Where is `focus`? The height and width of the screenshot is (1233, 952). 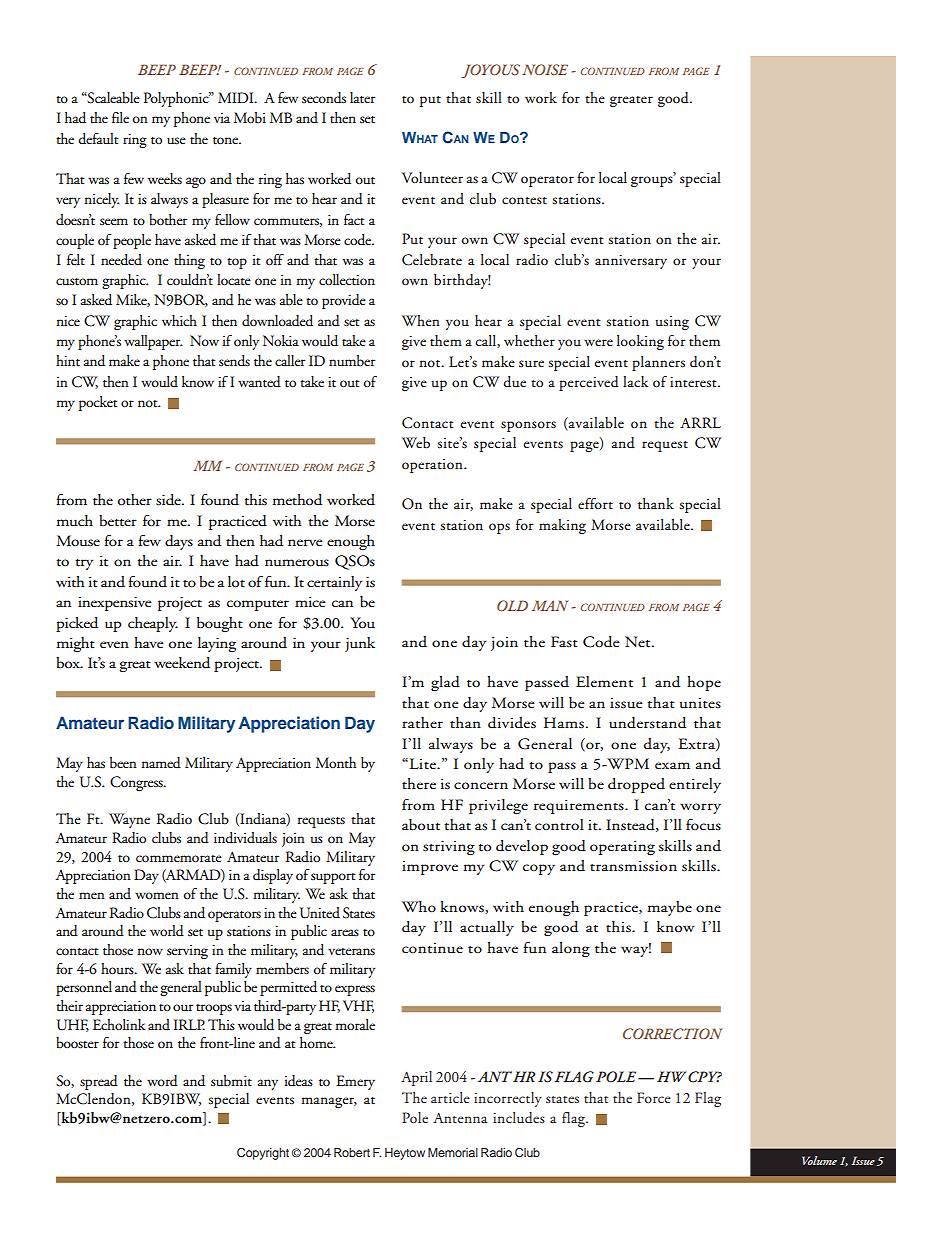 focus is located at coordinates (703, 825).
